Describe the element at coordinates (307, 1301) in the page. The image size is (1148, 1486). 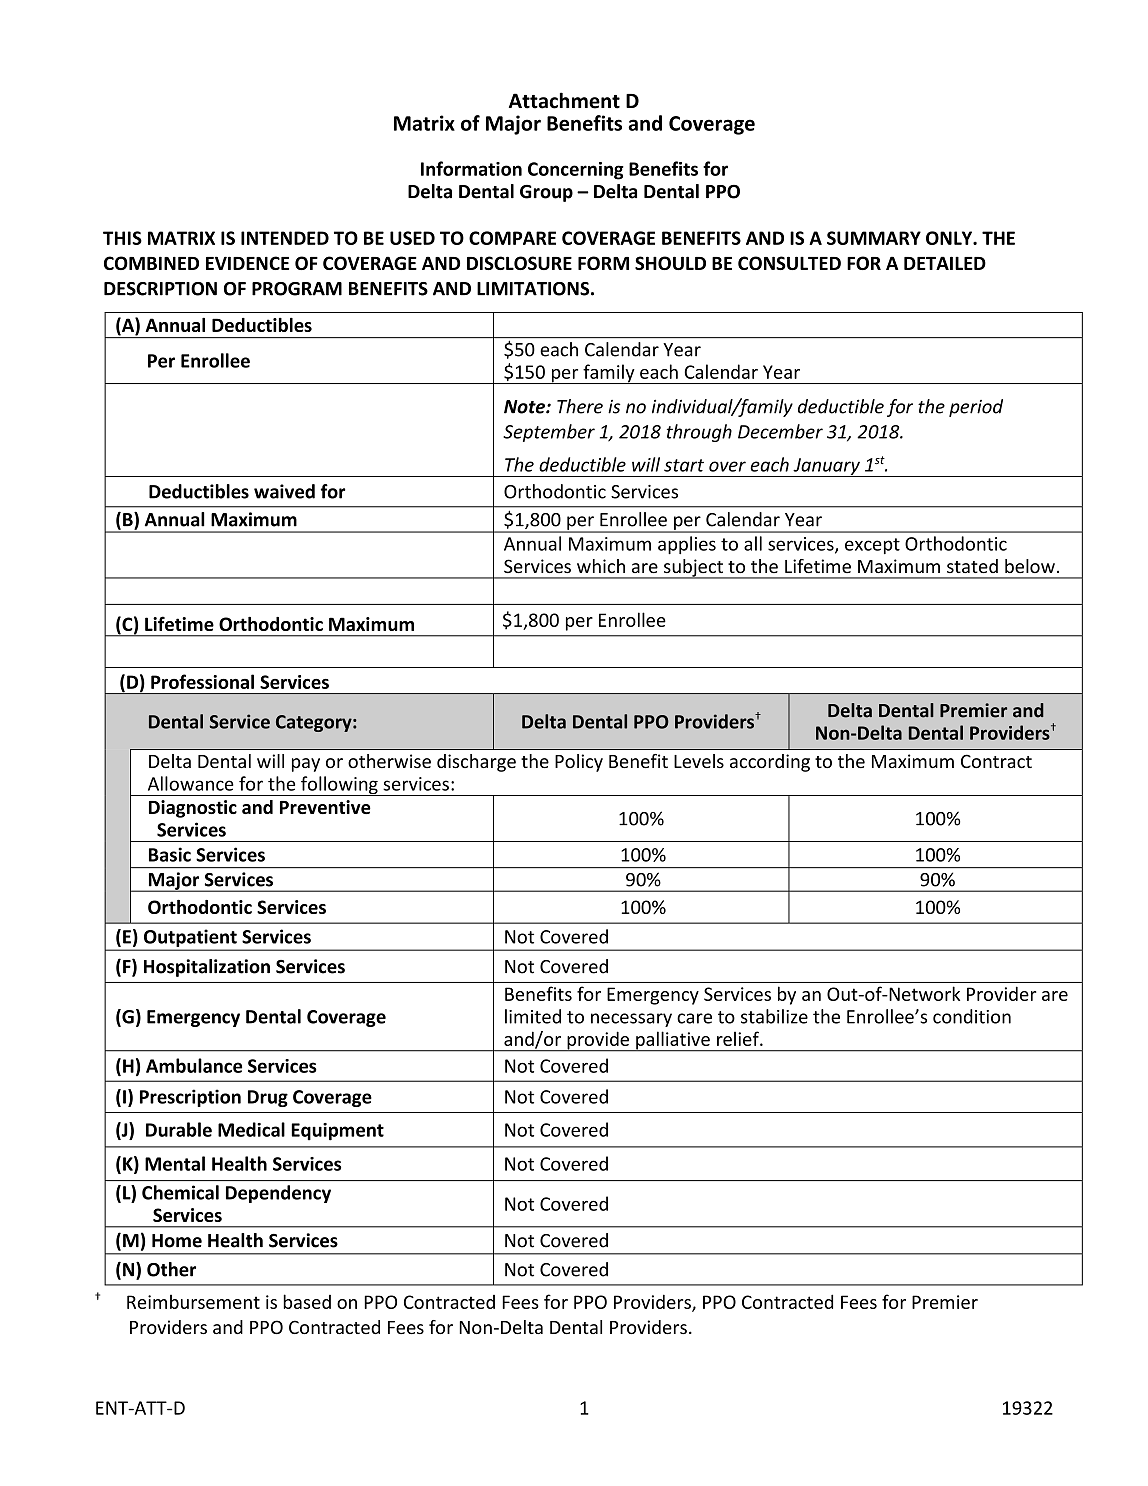
I see `based` at that location.
